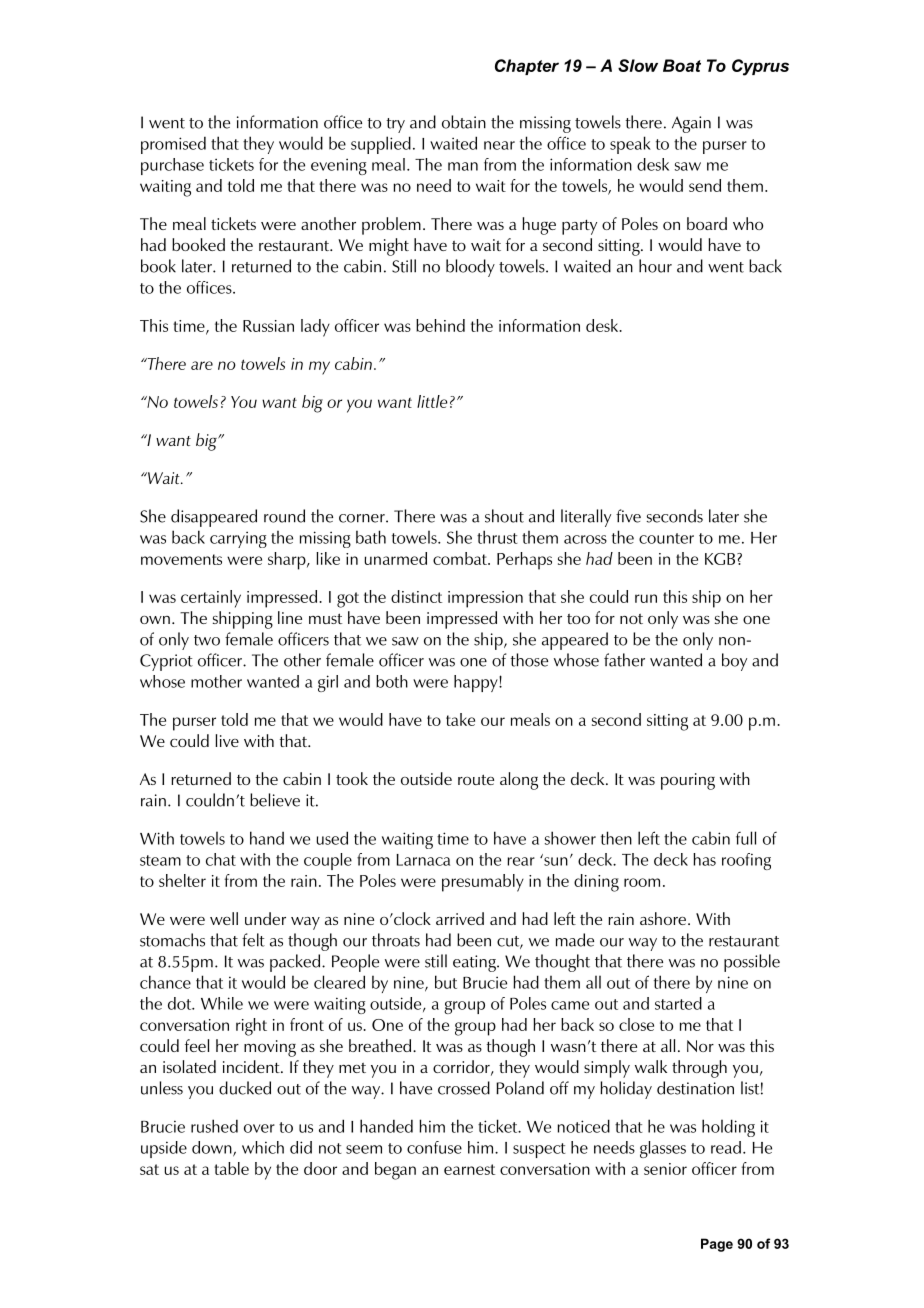 The width and height of the screenshot is (924, 1308). What do you see at coordinates (464, 122) in the screenshot?
I see `obtain` at bounding box center [464, 122].
